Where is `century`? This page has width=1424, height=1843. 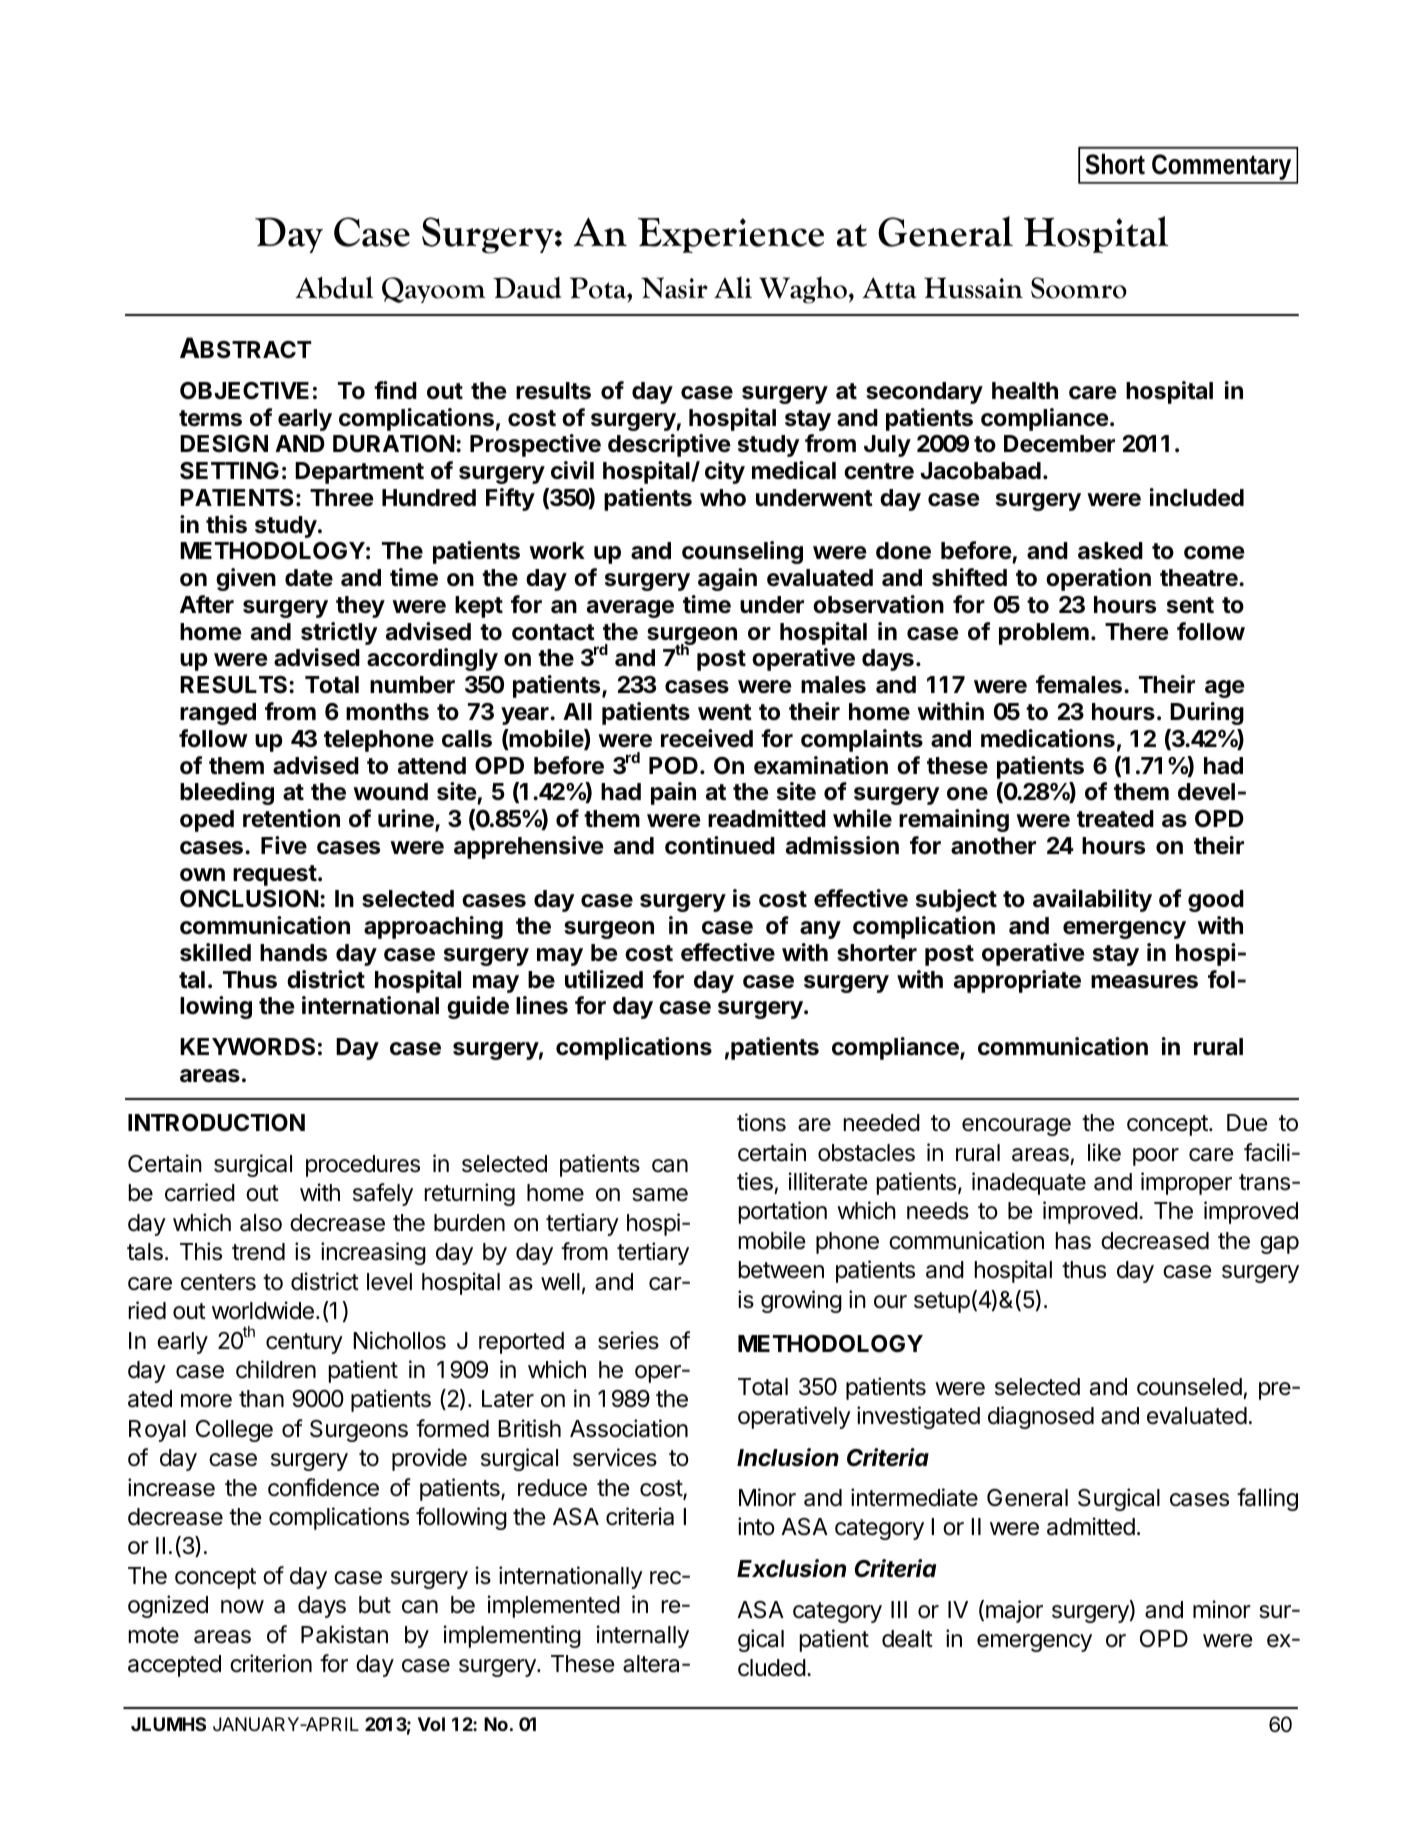 century is located at coordinates (304, 1343).
